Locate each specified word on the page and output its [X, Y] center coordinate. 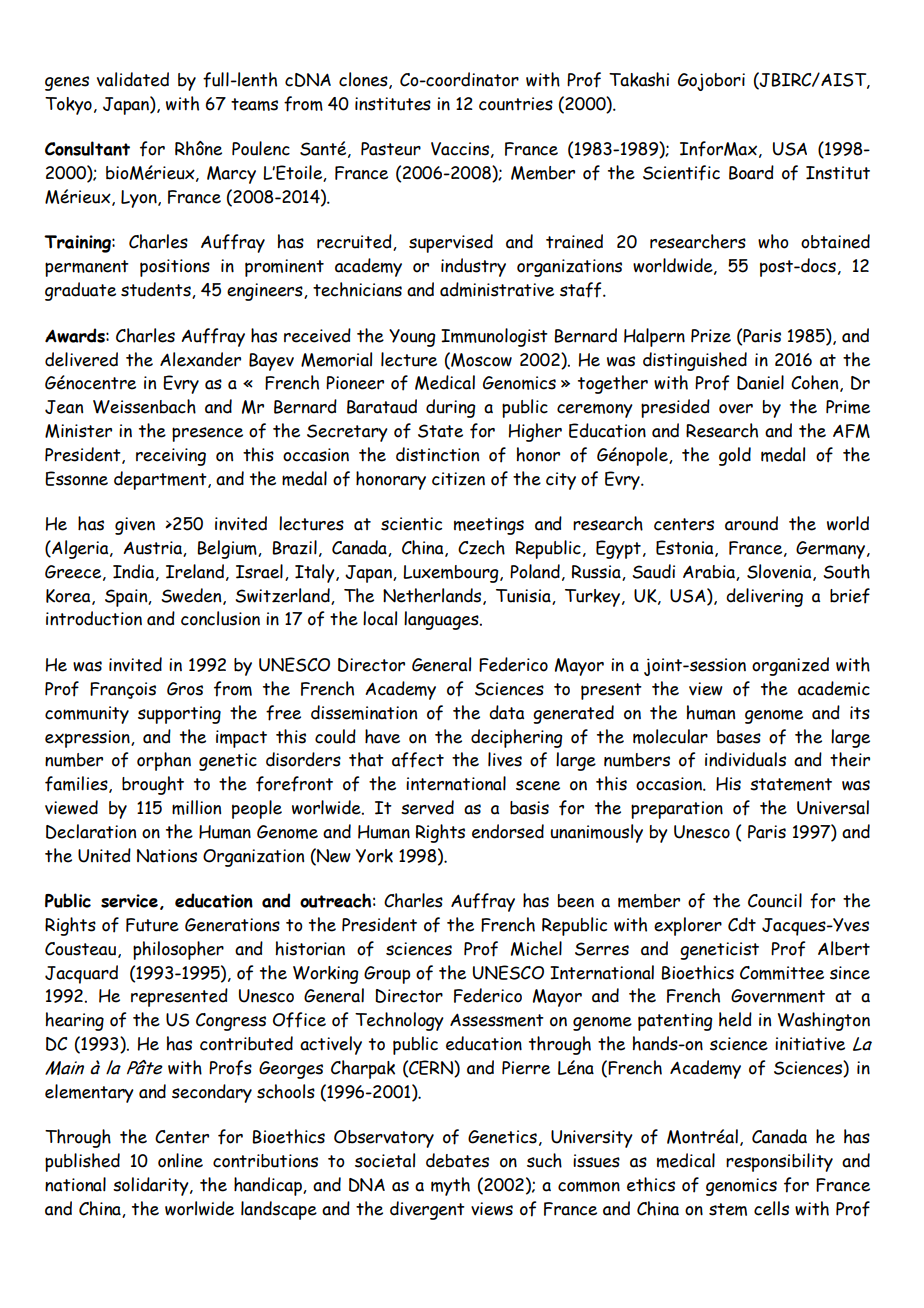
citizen [458, 479]
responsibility [779, 1162]
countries [516, 104]
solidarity [152, 1186]
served [427, 807]
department [161, 480]
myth [450, 1186]
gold [735, 456]
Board [751, 172]
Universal [833, 807]
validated [133, 79]
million [196, 807]
